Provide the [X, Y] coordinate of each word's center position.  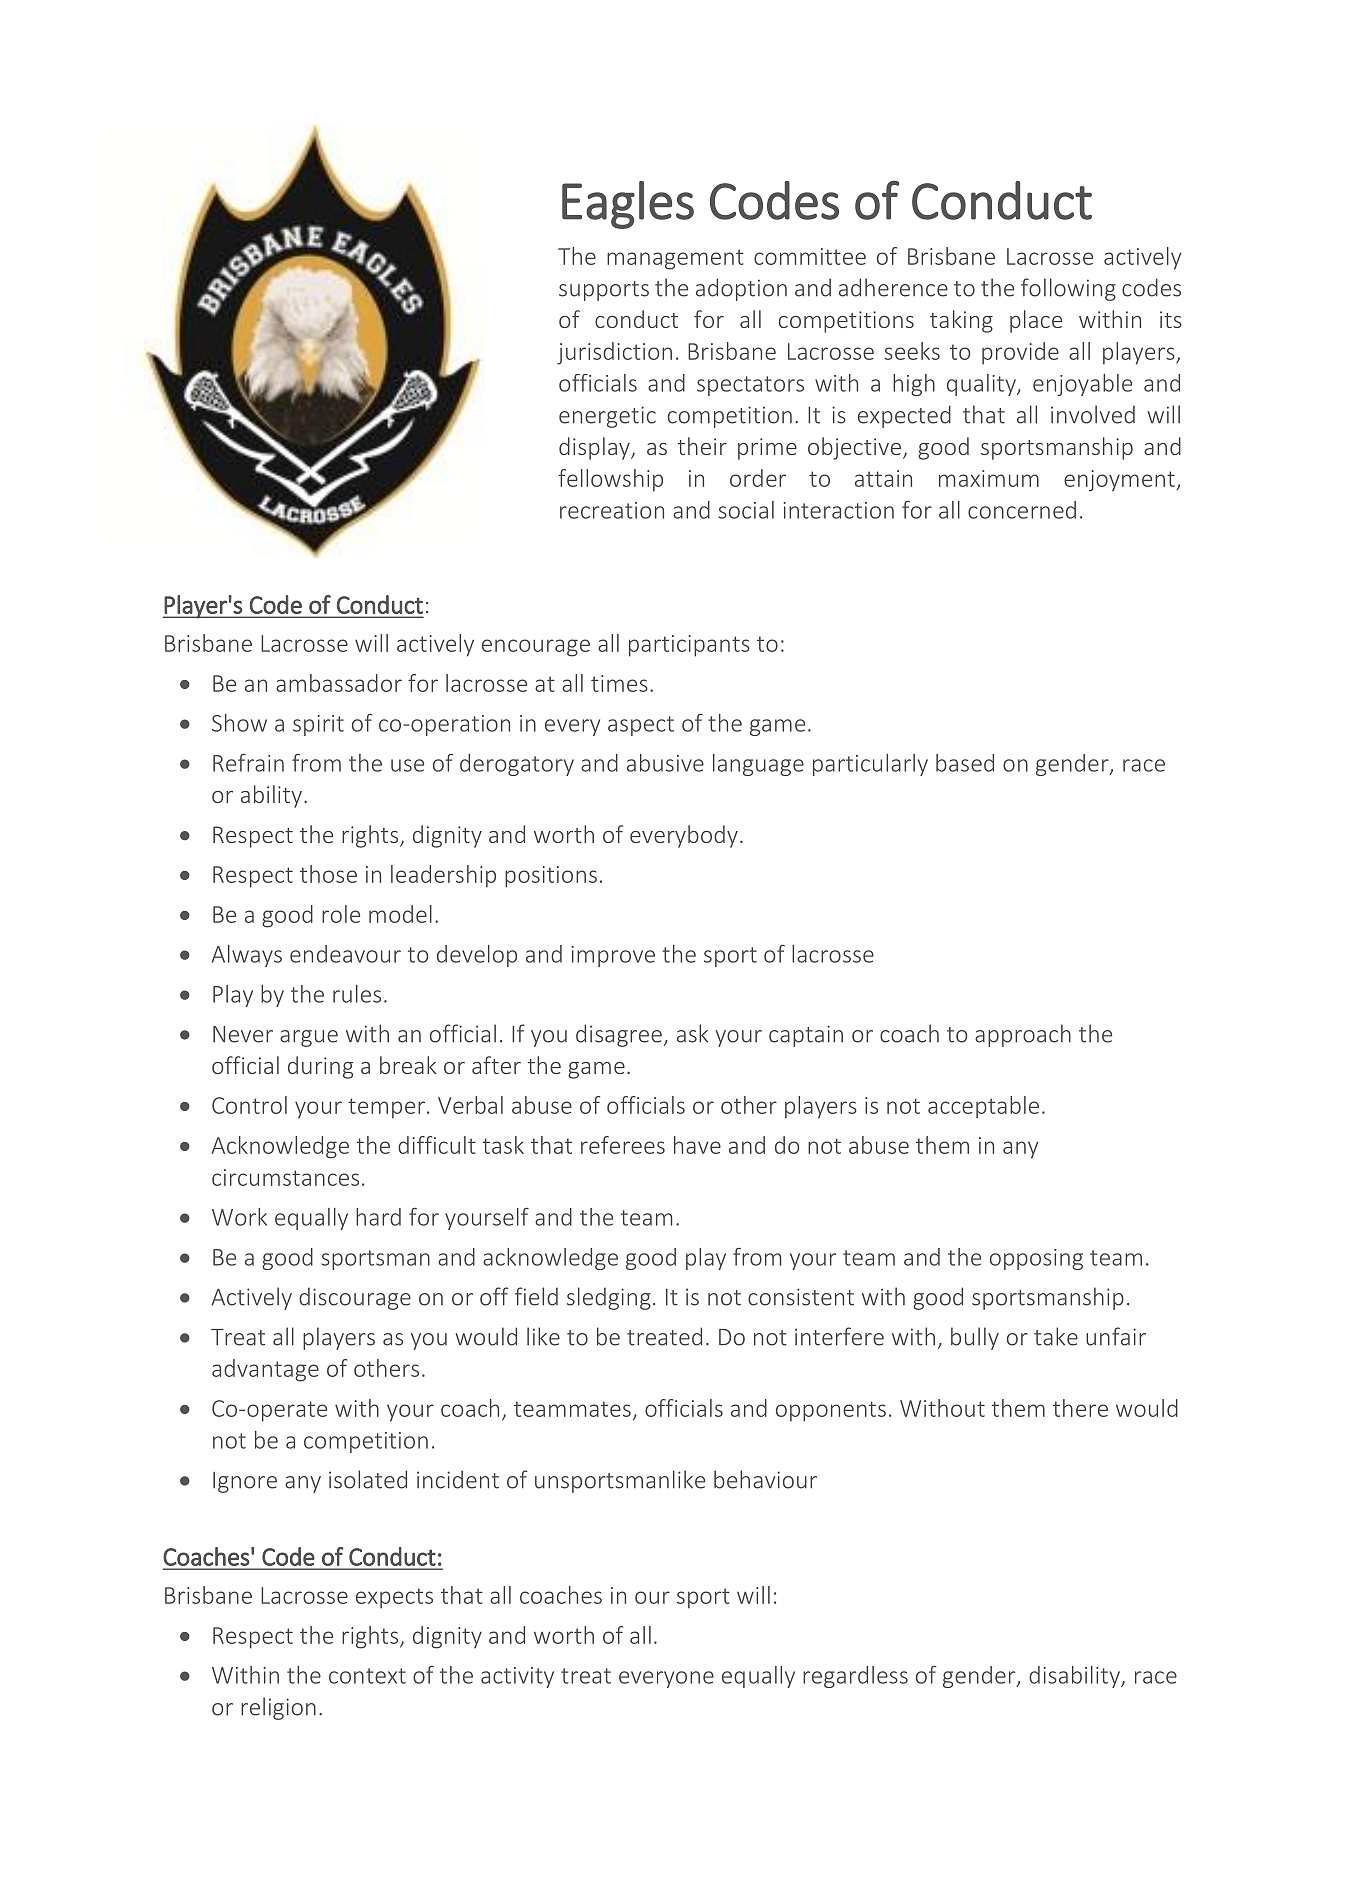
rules [357, 994]
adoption [741, 289]
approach [1023, 1035]
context [367, 1676]
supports [604, 291]
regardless [855, 1677]
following [1068, 289]
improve [613, 956]
